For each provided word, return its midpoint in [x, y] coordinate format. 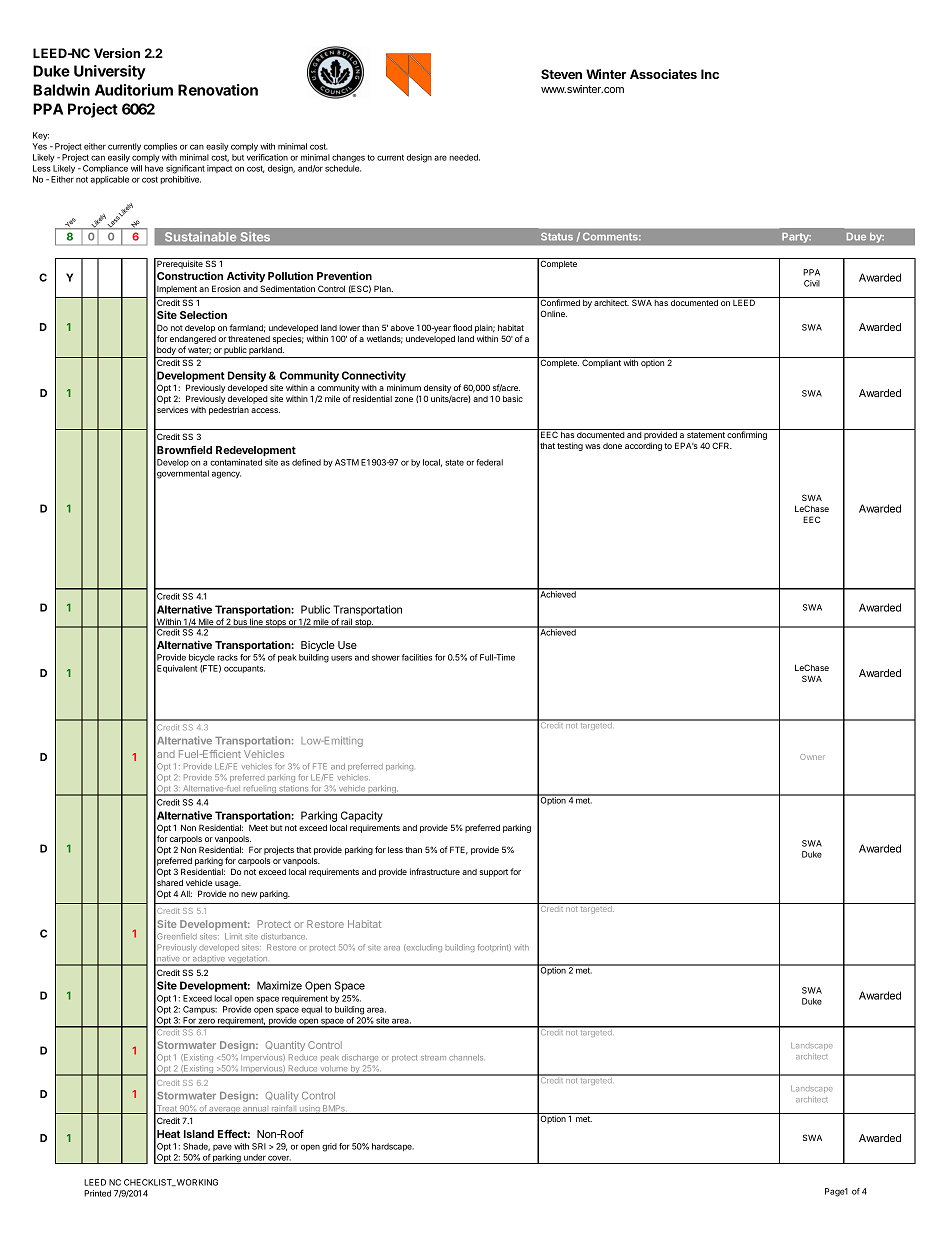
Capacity [362, 816]
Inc [710, 74]
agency [226, 475]
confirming [747, 436]
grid [329, 1147]
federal [489, 462]
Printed [97, 1193]
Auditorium [134, 90]
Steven [561, 74]
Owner [812, 757]
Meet [258, 828]
